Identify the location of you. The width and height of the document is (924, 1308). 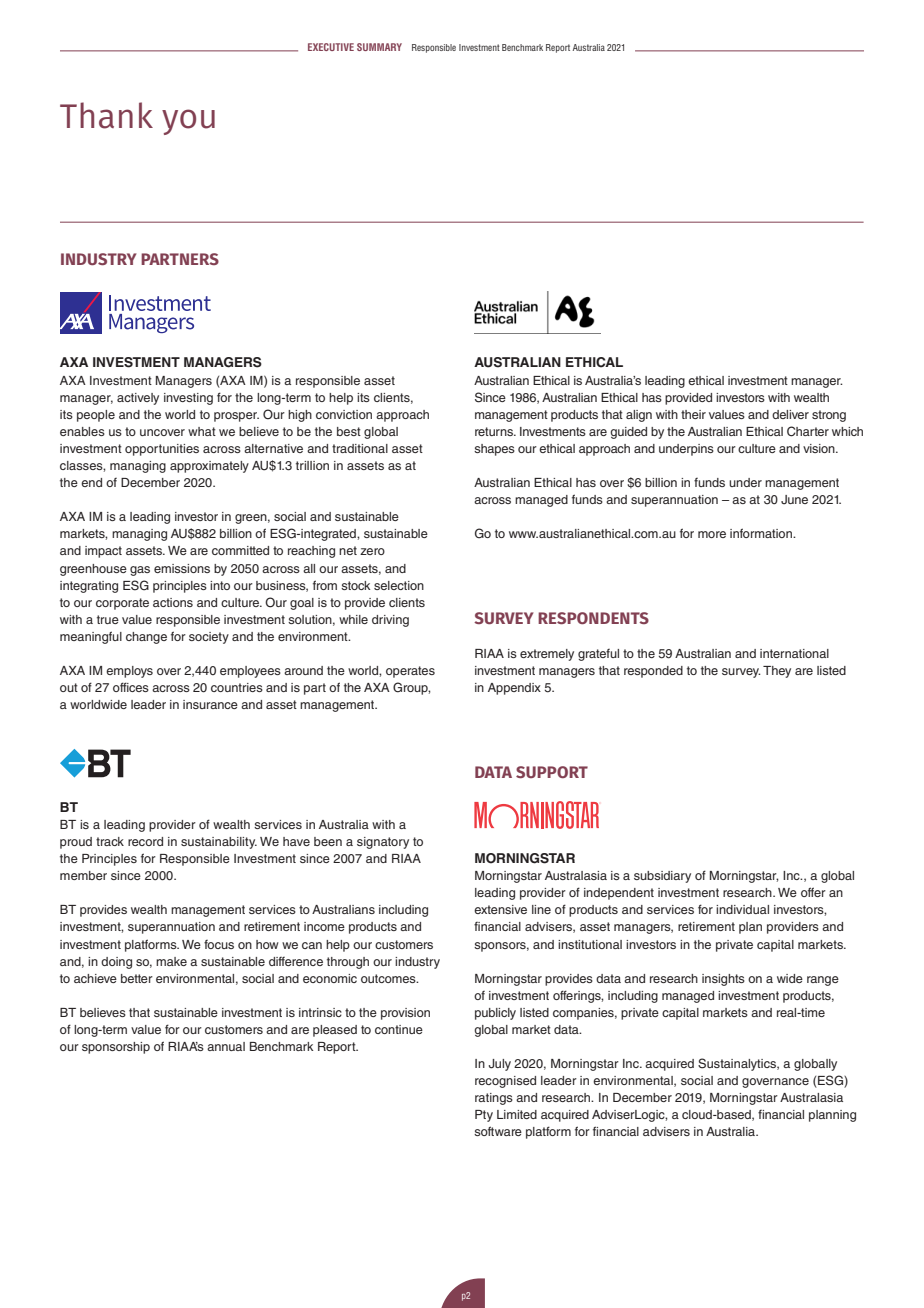
(188, 122).
